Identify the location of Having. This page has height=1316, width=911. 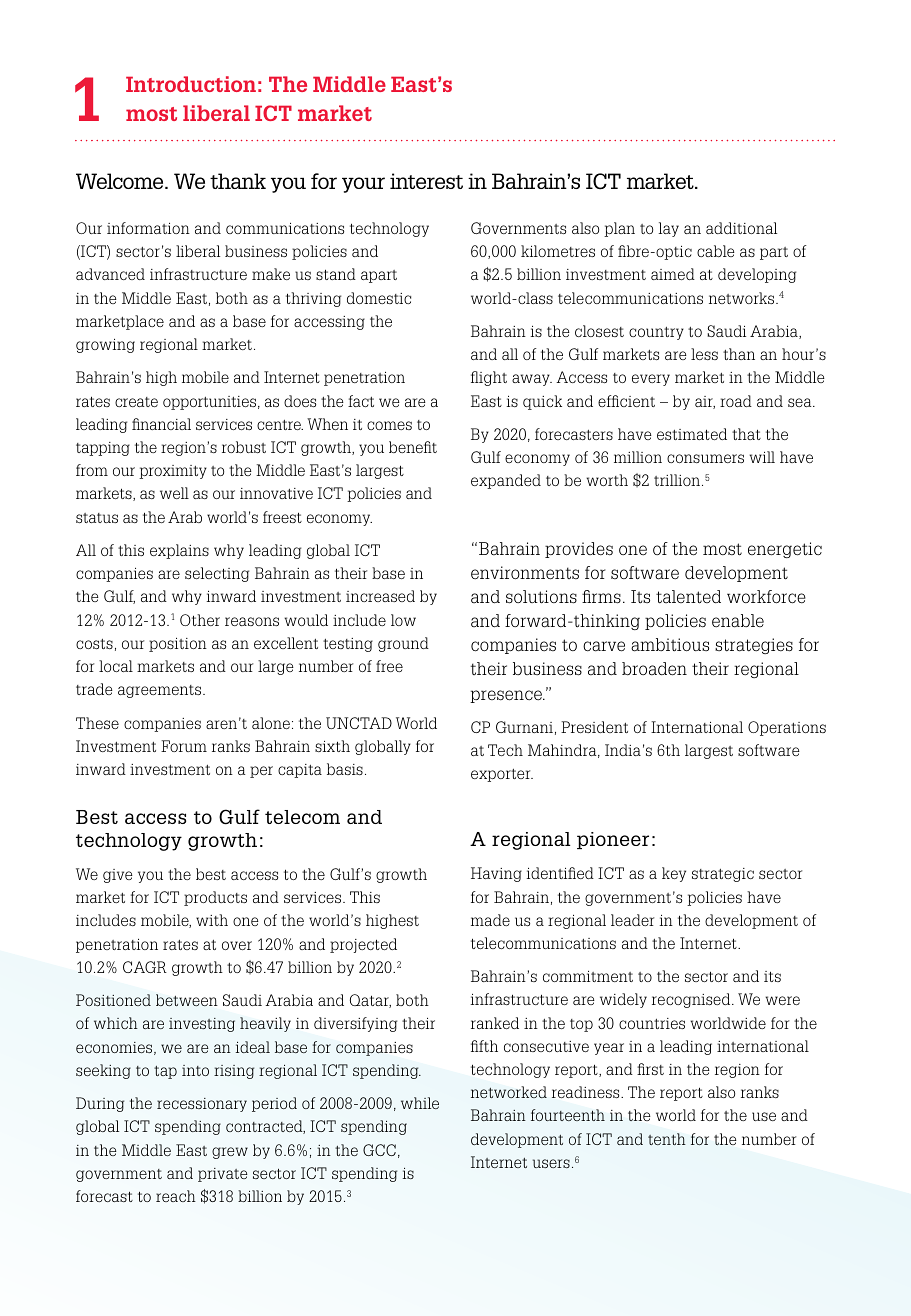
(496, 874).
